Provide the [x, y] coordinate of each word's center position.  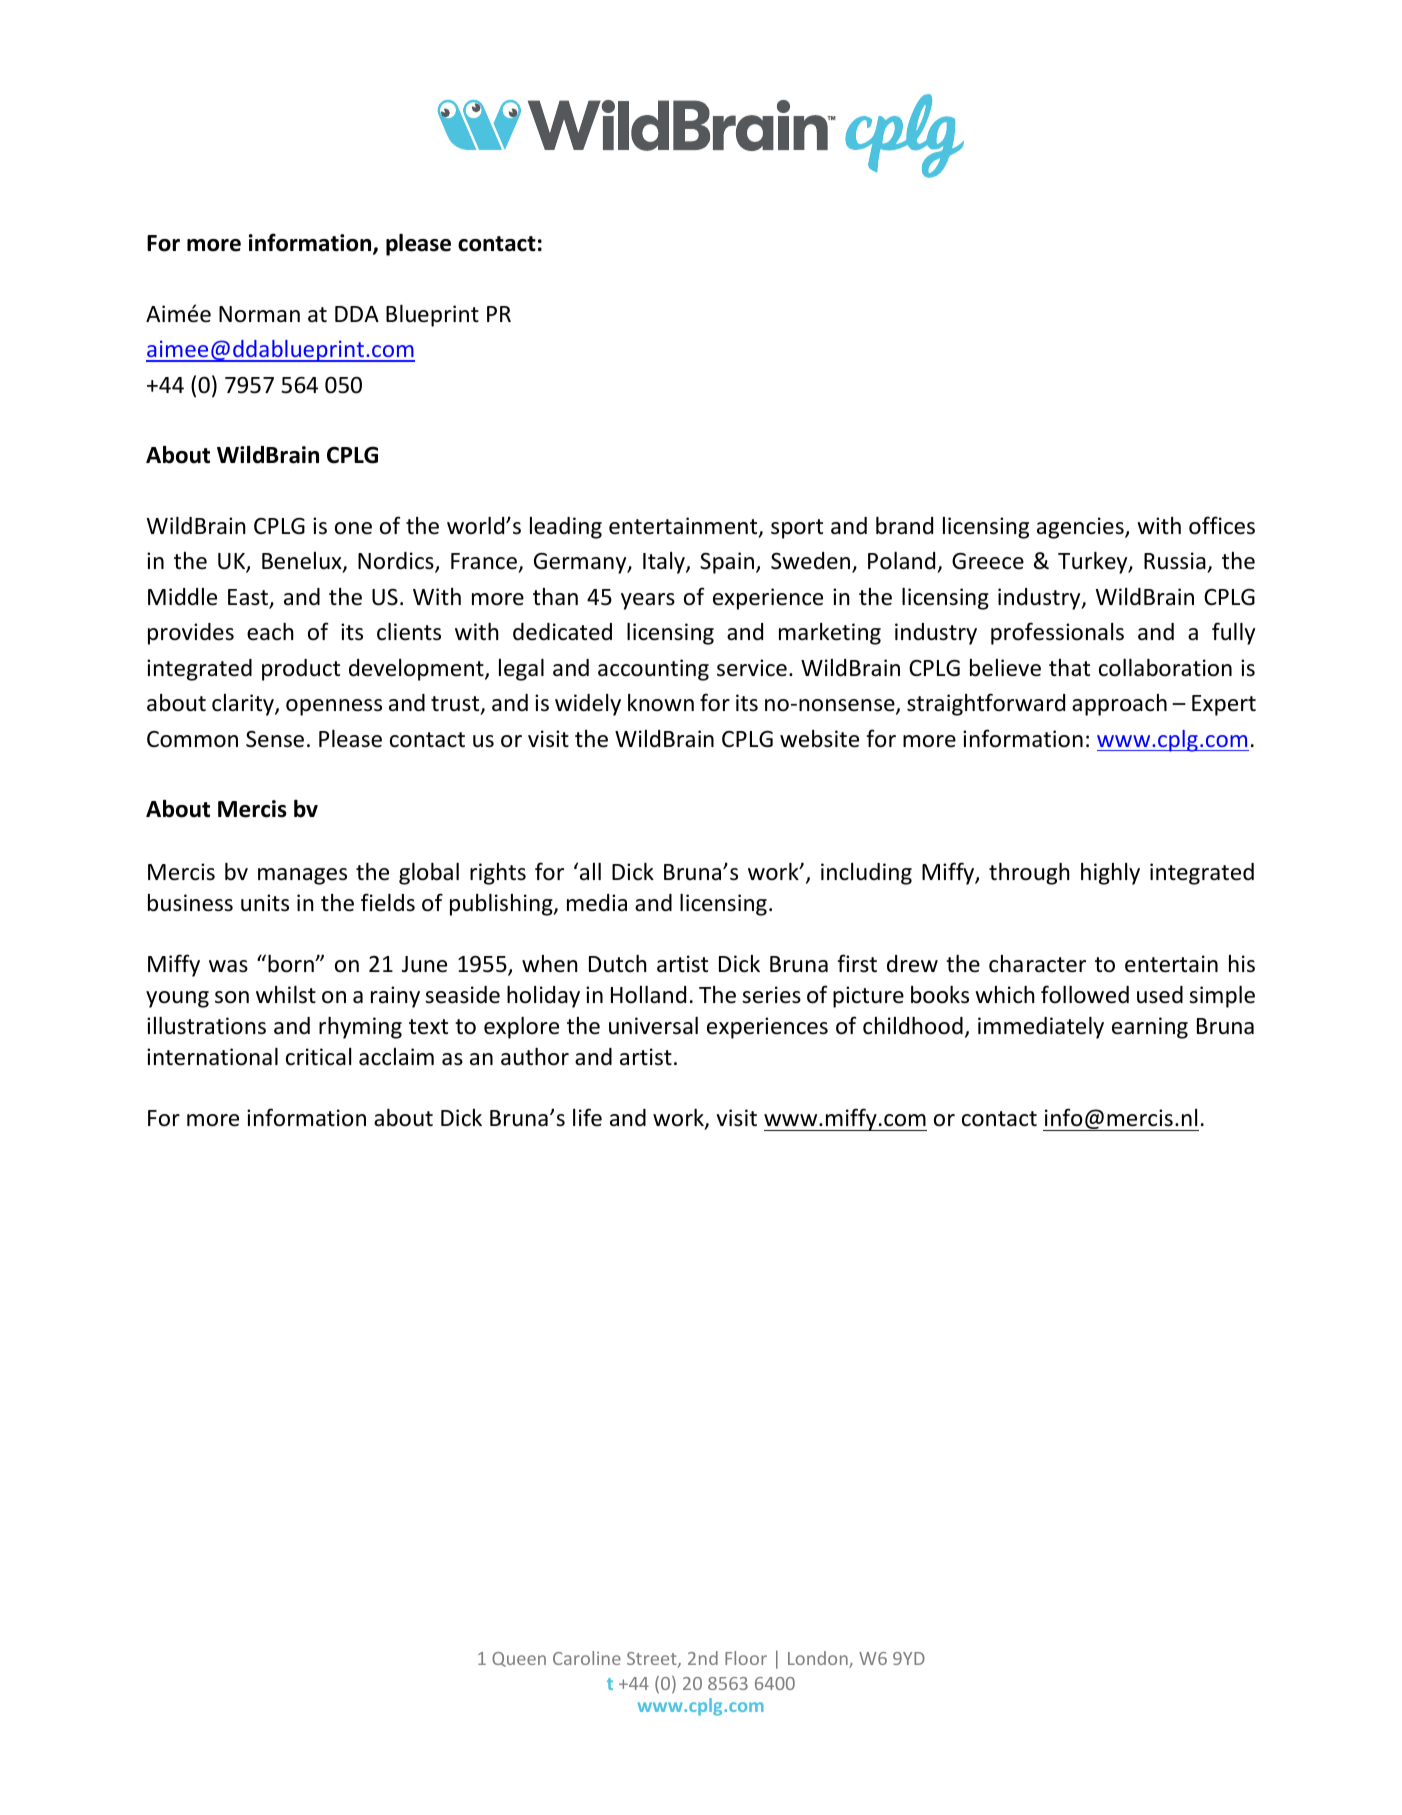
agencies [1081, 528]
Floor [746, 1658]
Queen [519, 1659]
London [819, 1659]
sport [797, 529]
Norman [259, 314]
